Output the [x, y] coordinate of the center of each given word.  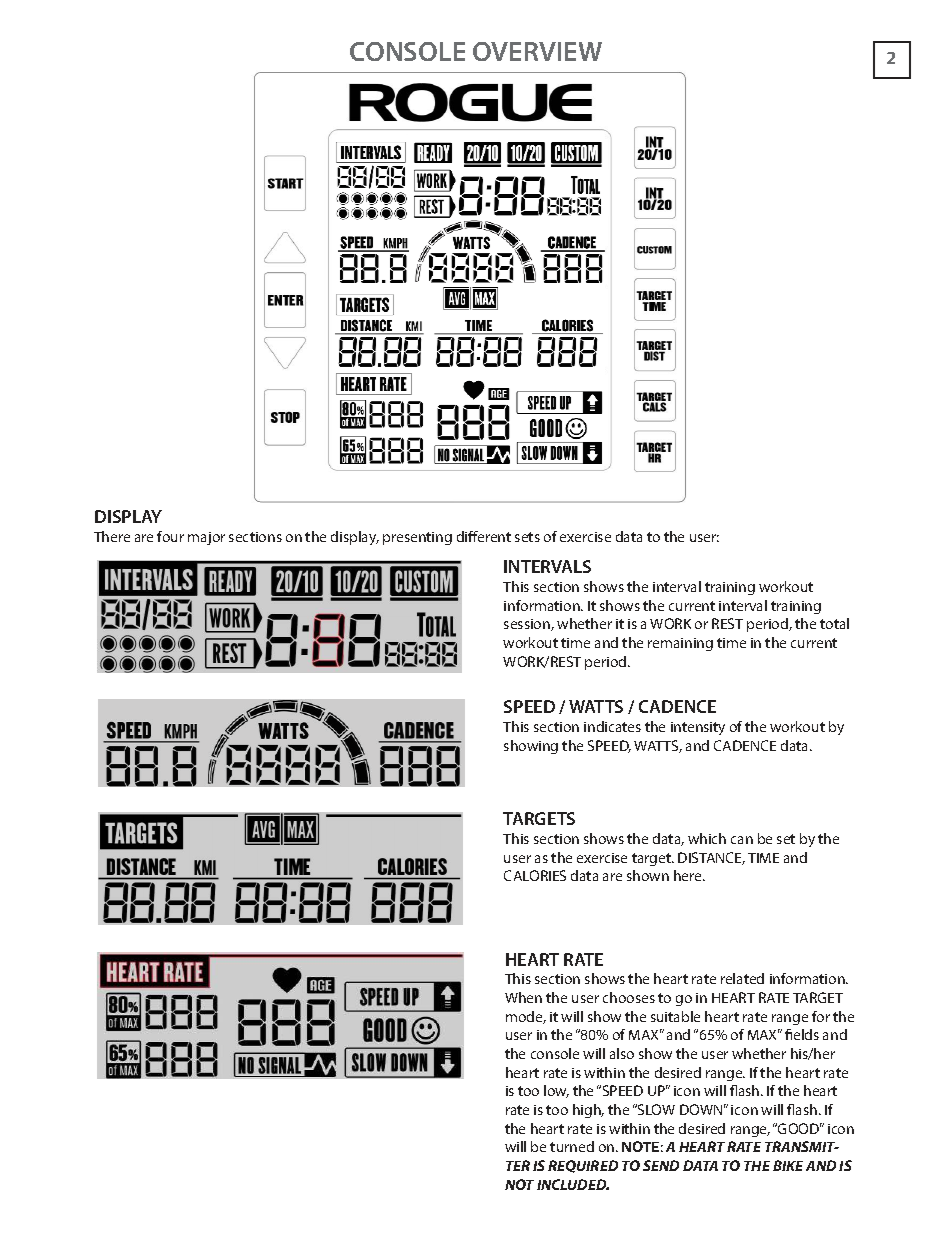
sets [527, 537]
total [834, 623]
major [206, 538]
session [528, 625]
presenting [417, 538]
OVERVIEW [537, 51]
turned [572, 1146]
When [523, 997]
